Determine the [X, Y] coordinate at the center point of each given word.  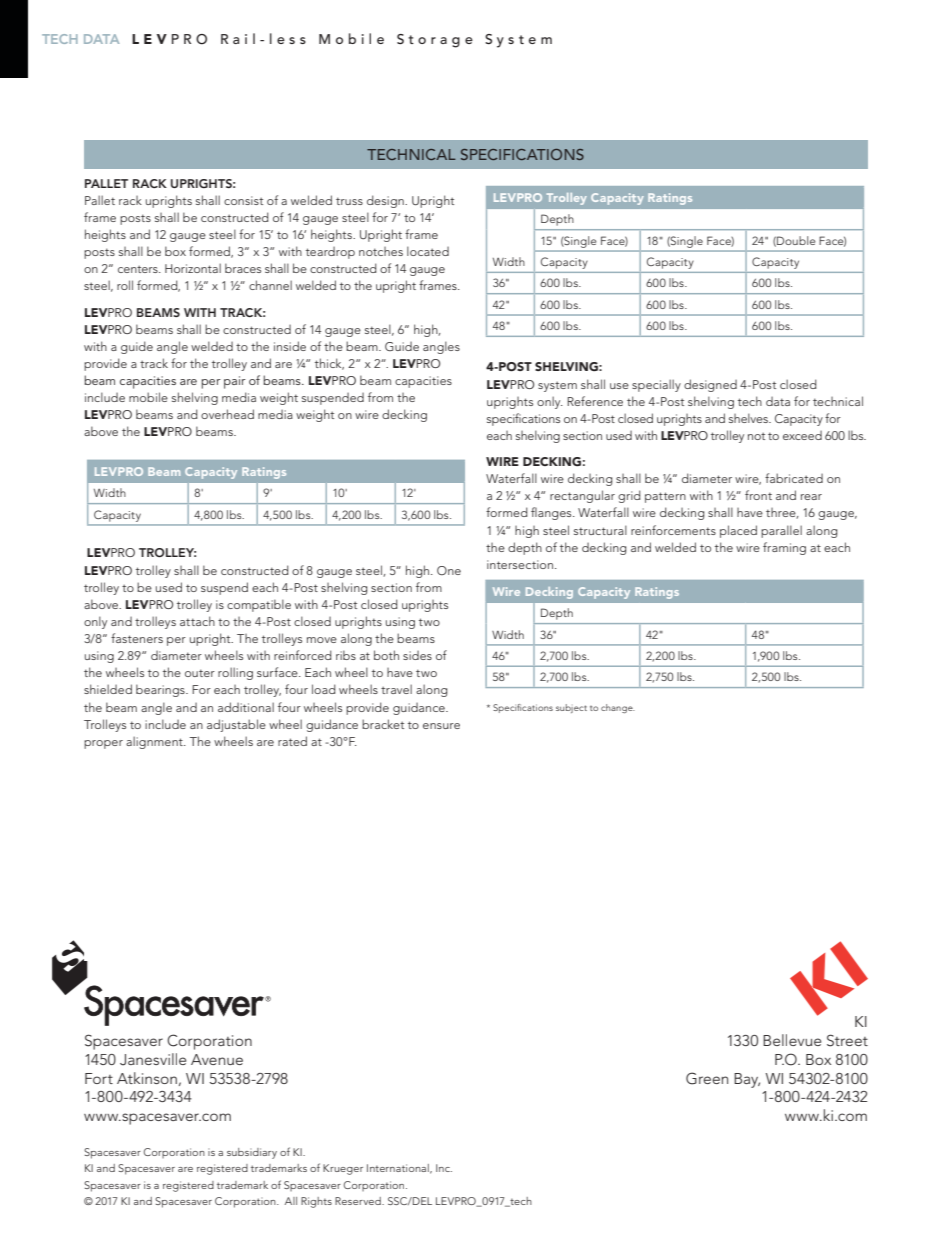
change [618, 708]
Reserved [359, 1201]
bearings [161, 690]
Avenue [217, 1059]
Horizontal [193, 268]
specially [656, 385]
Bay [747, 1080]
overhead [227, 414]
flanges [552, 513]
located [428, 251]
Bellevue [792, 1040]
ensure [441, 726]
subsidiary [252, 1153]
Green [707, 1078]
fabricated [794, 478]
